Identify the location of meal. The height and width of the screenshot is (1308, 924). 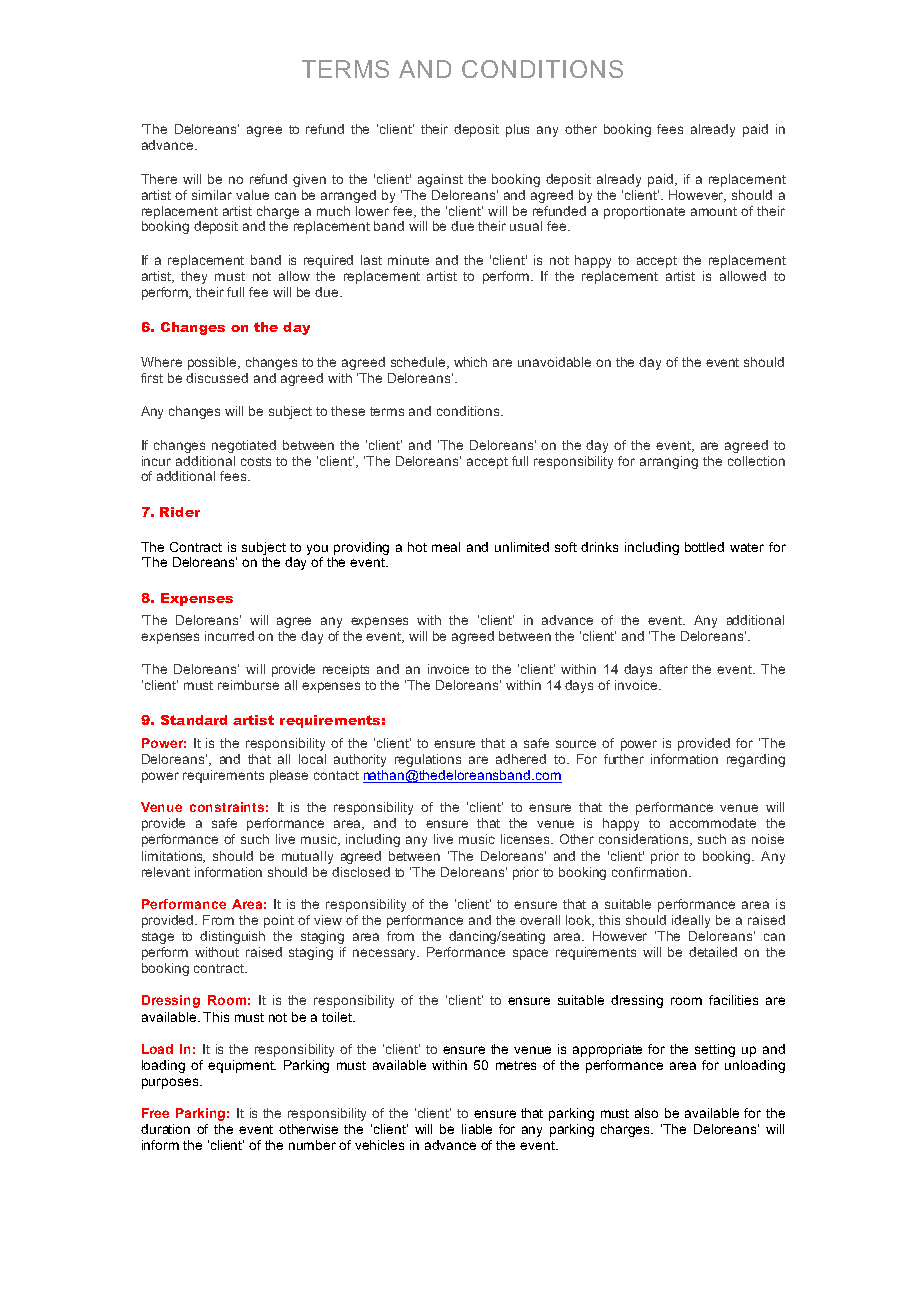
(446, 547).
